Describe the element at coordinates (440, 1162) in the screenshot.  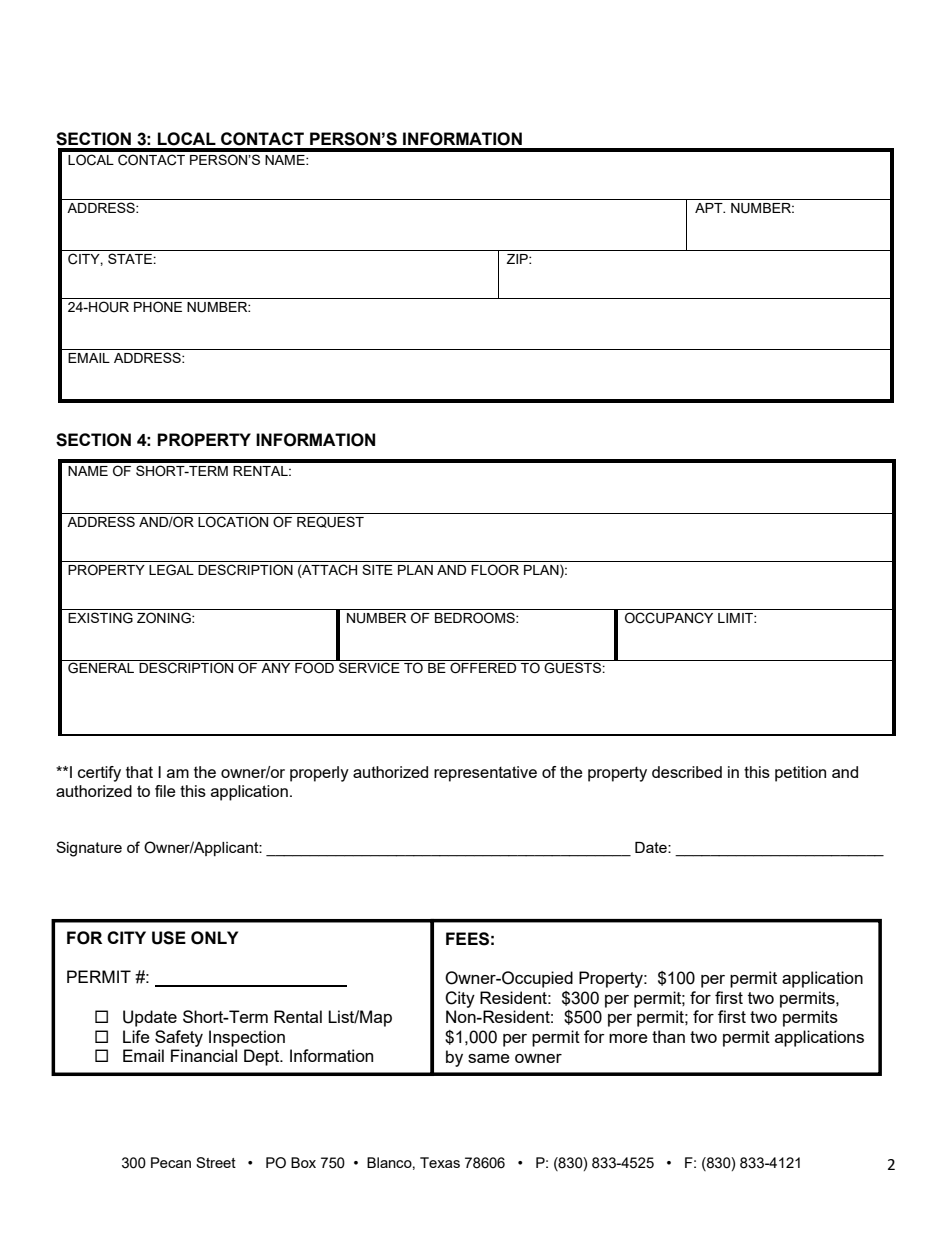
I see `Texas` at that location.
